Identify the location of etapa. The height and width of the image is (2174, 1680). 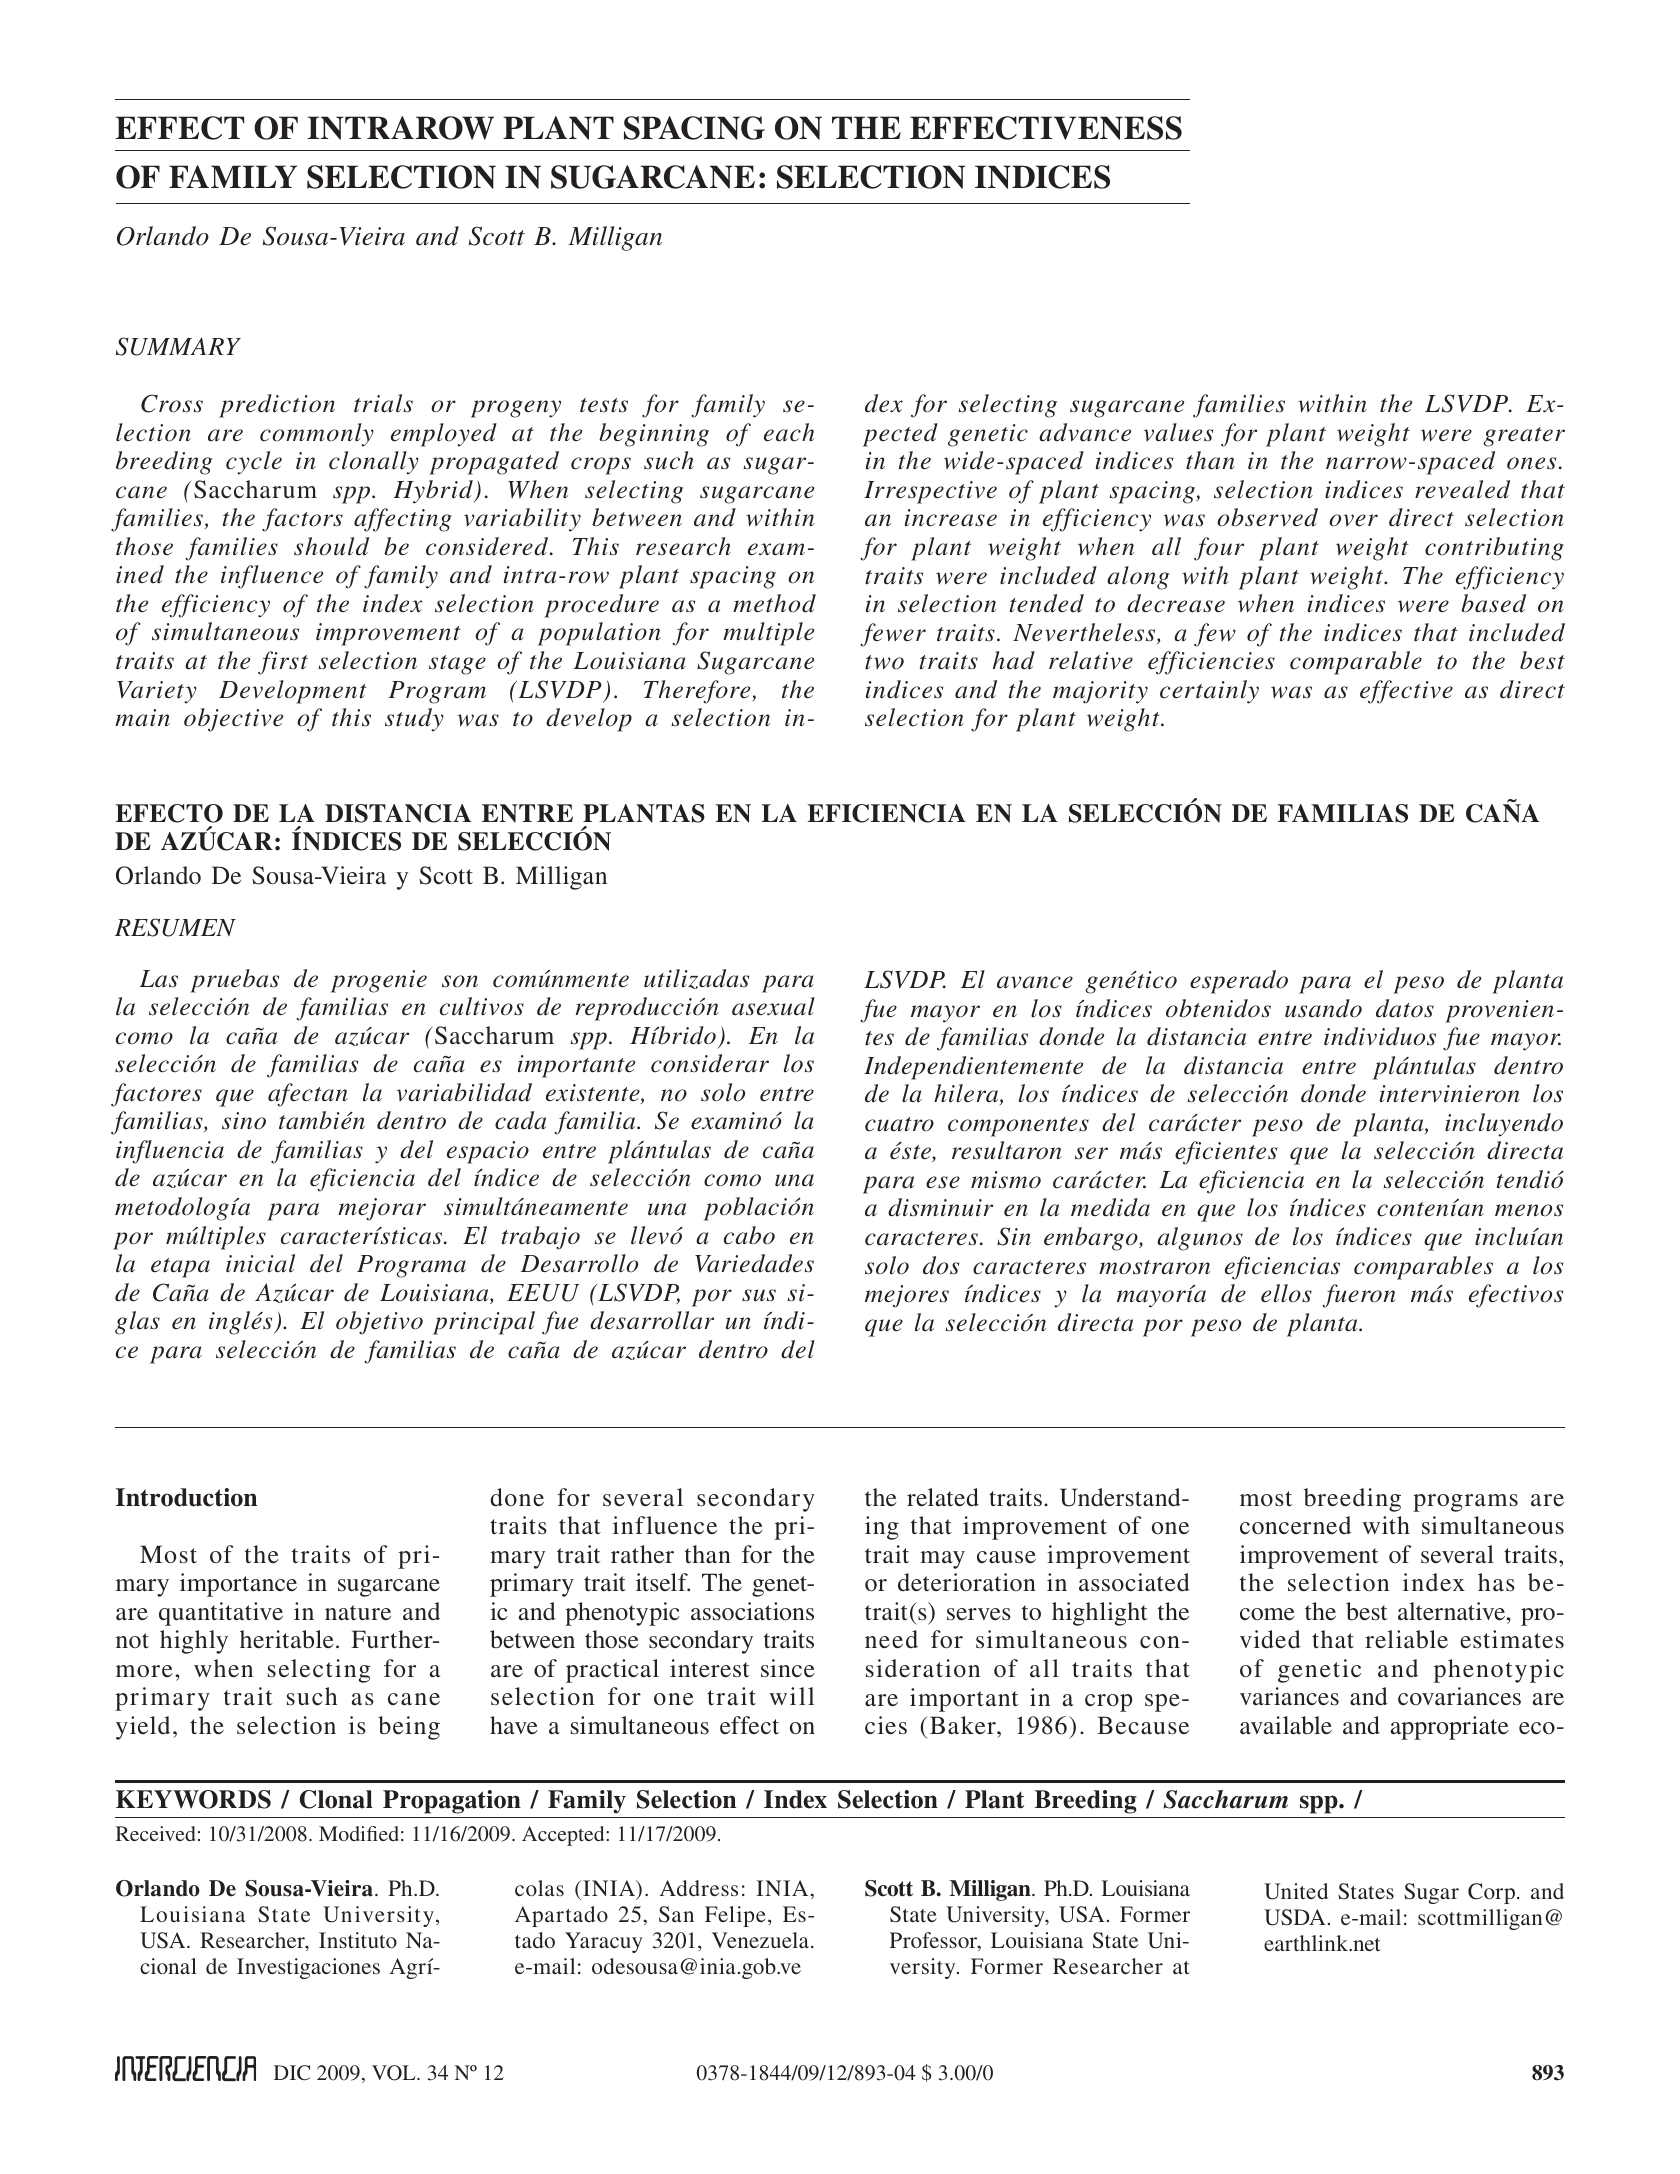
(180, 1268).
